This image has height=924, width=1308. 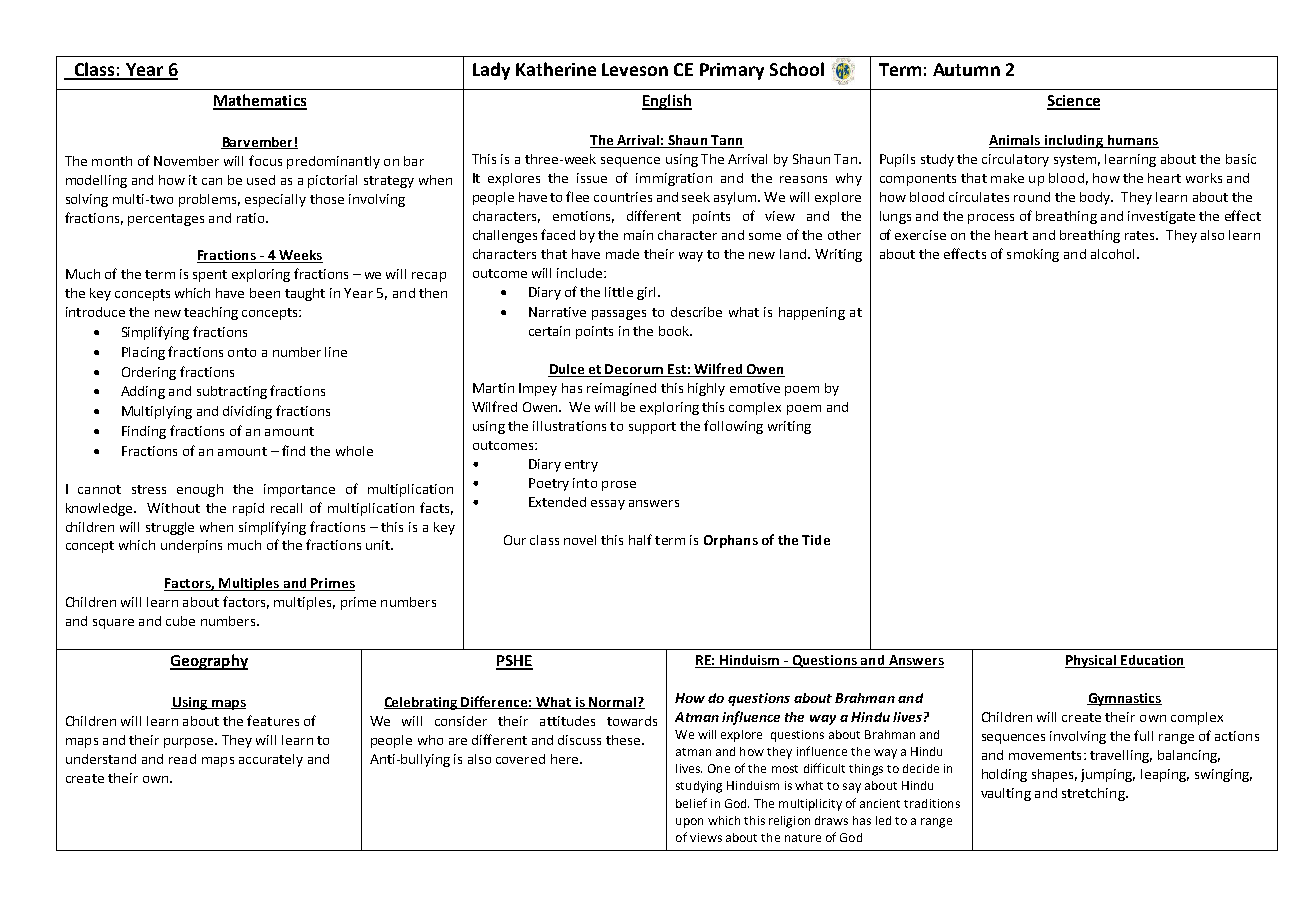 What do you see at coordinates (200, 490) in the image?
I see `enough` at bounding box center [200, 490].
